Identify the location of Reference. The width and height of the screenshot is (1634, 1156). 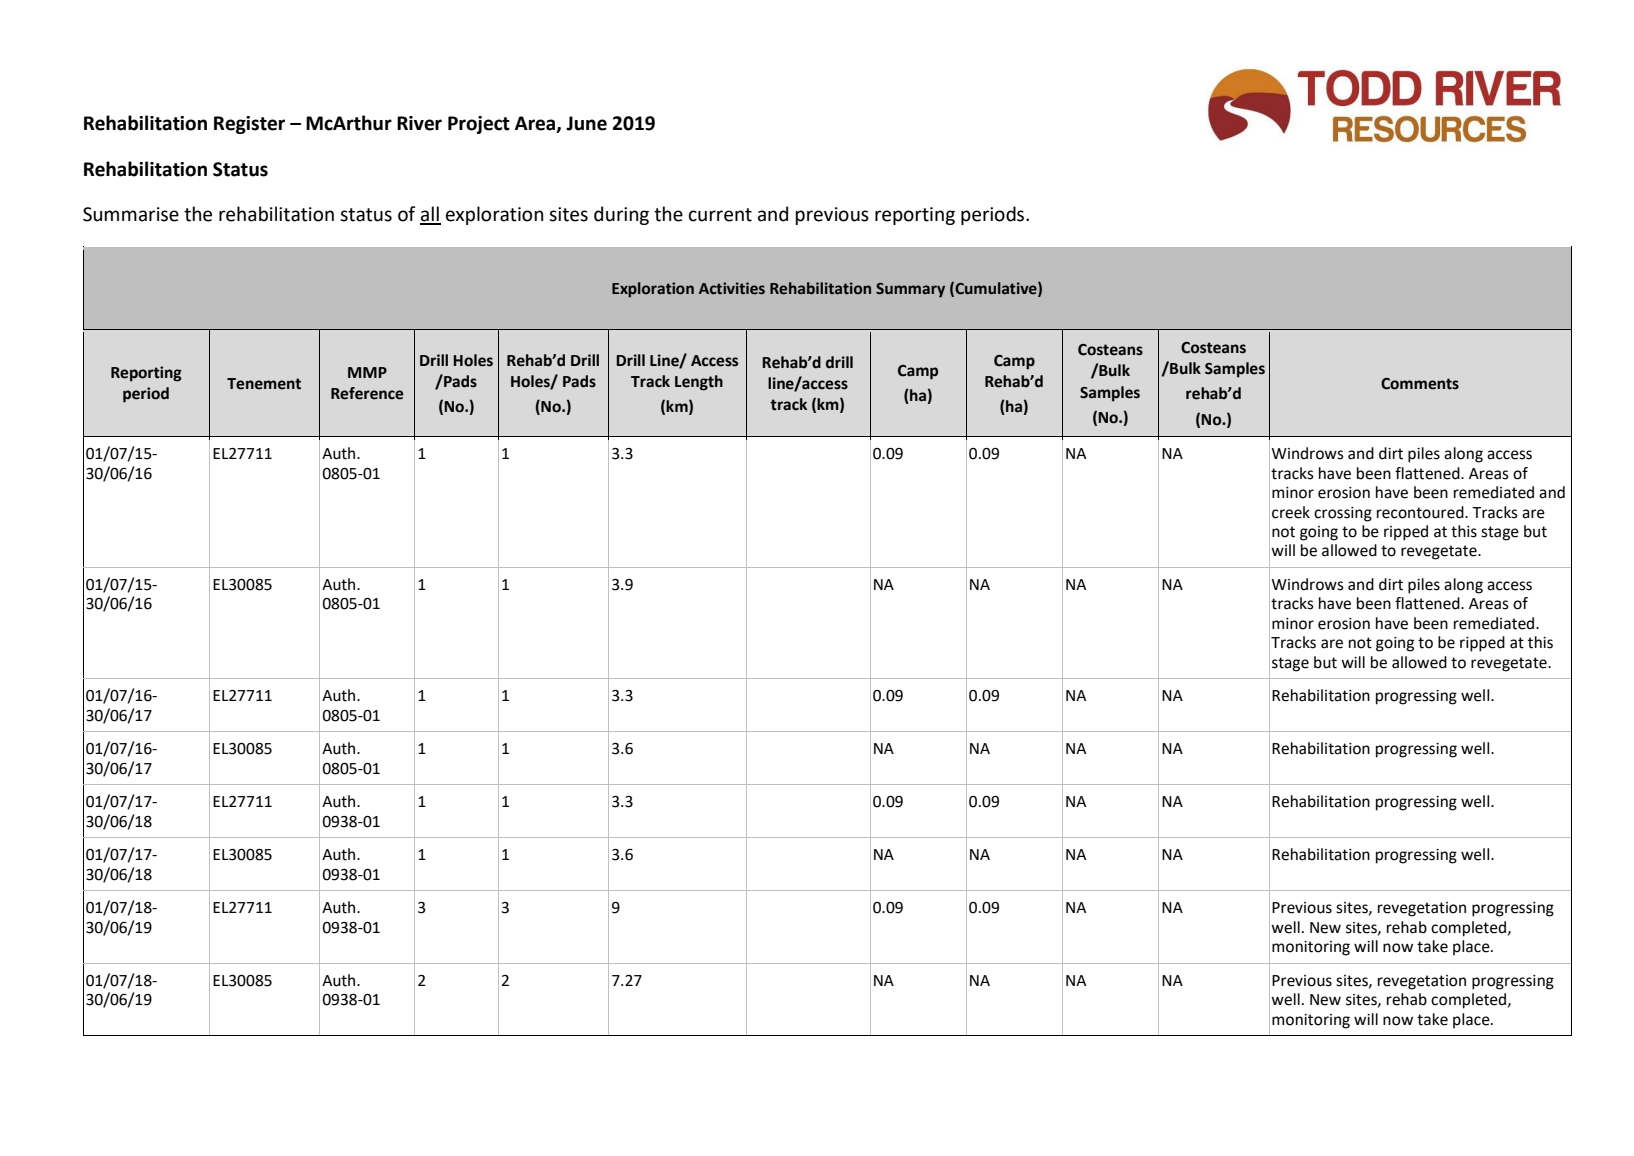
(367, 393).
